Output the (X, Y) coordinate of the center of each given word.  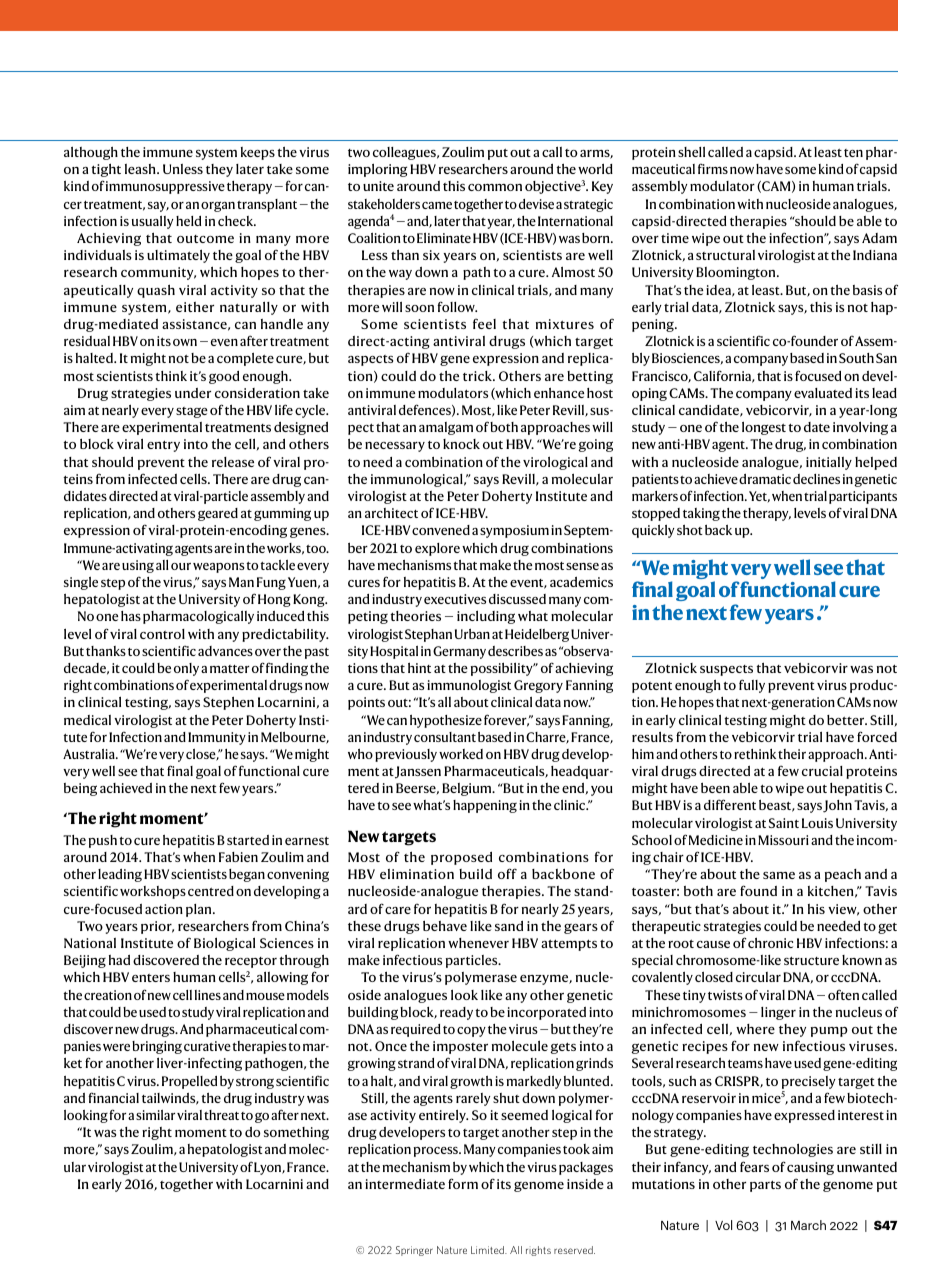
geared (218, 514)
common (495, 187)
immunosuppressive (165, 187)
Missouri (783, 840)
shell (691, 152)
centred (211, 891)
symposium (514, 531)
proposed (461, 858)
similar (155, 1115)
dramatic (765, 479)
